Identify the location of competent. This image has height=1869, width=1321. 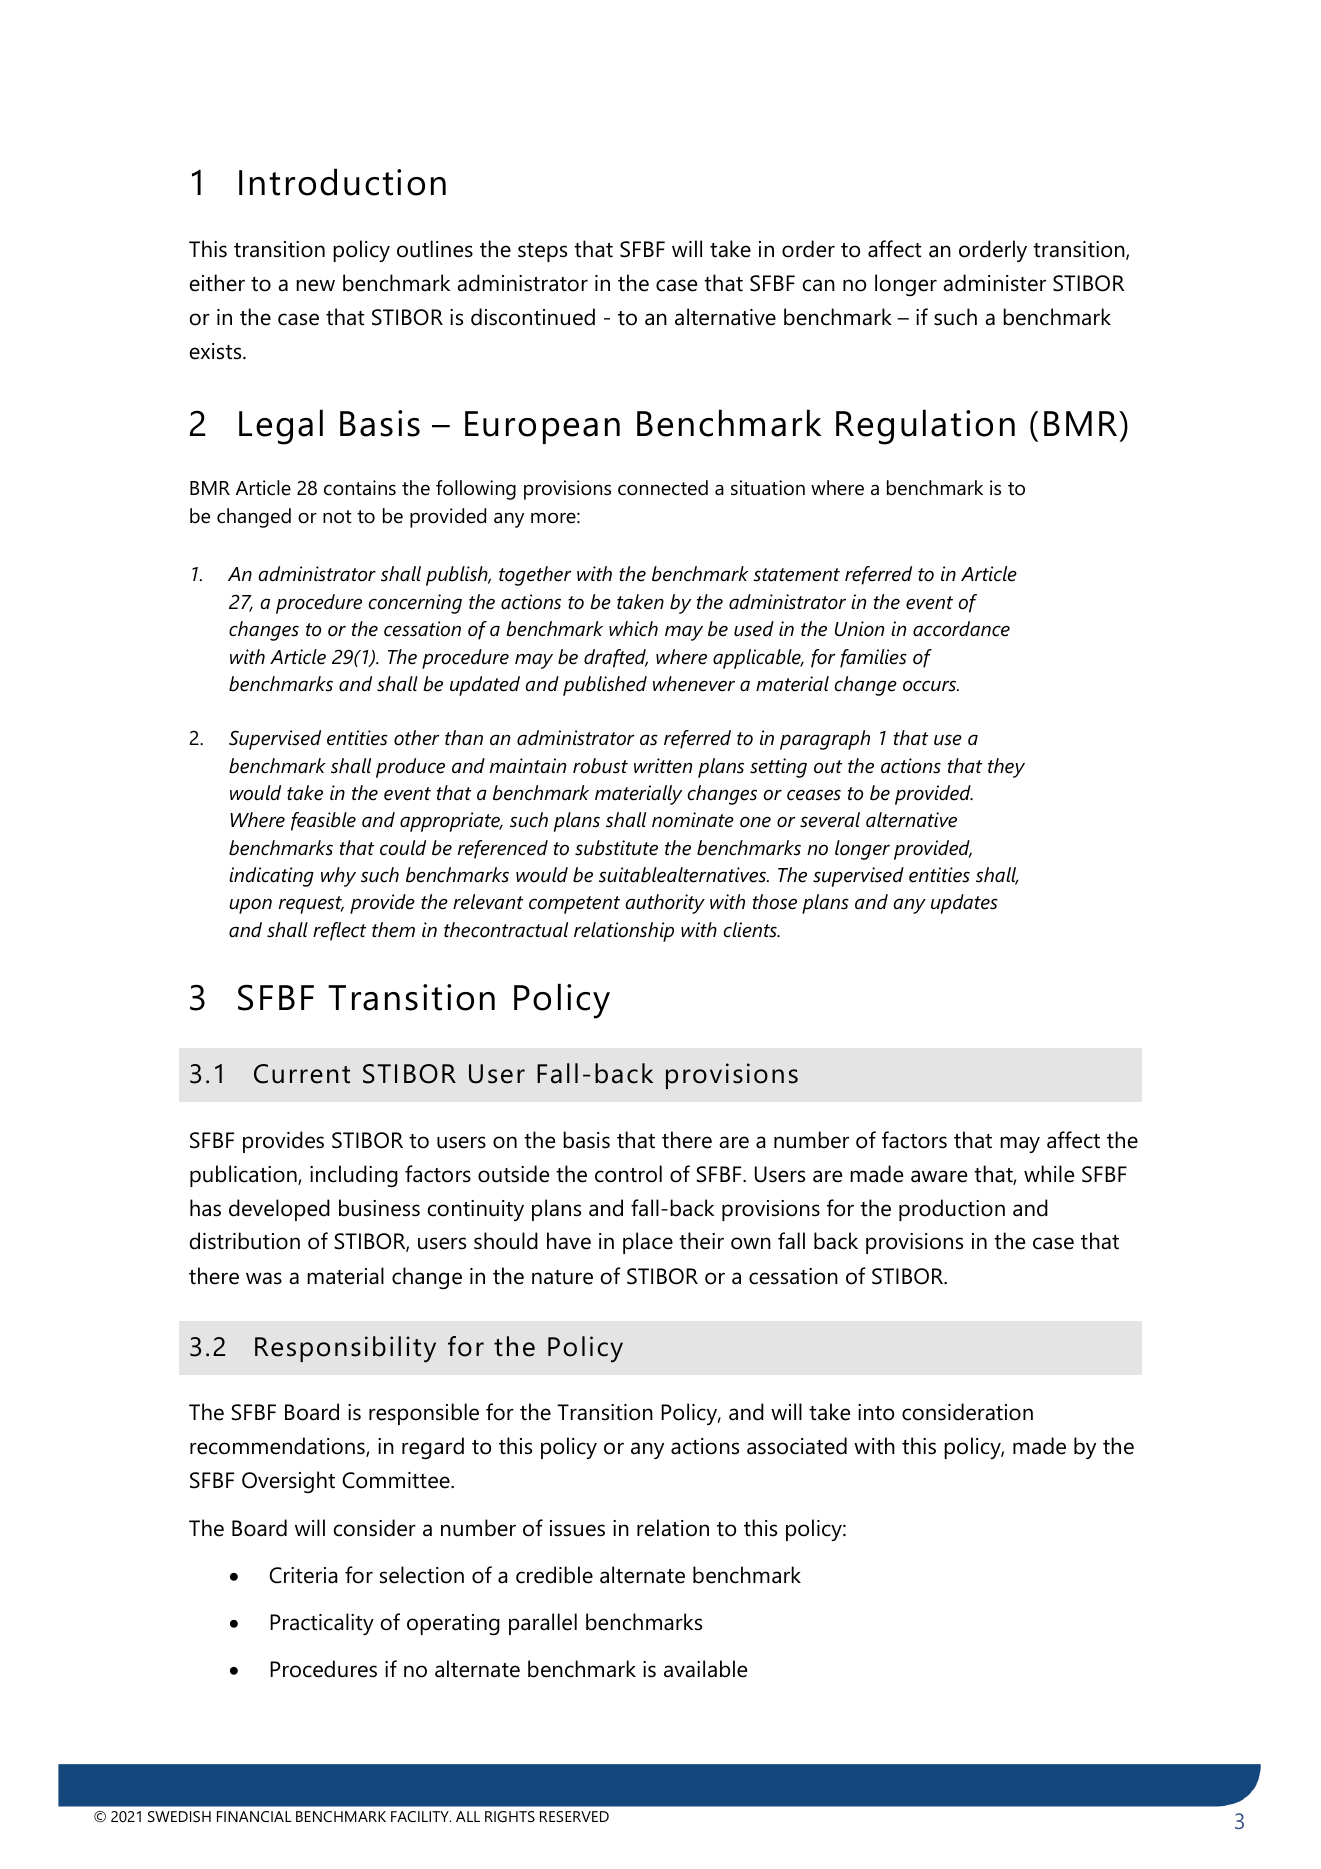
(574, 905).
